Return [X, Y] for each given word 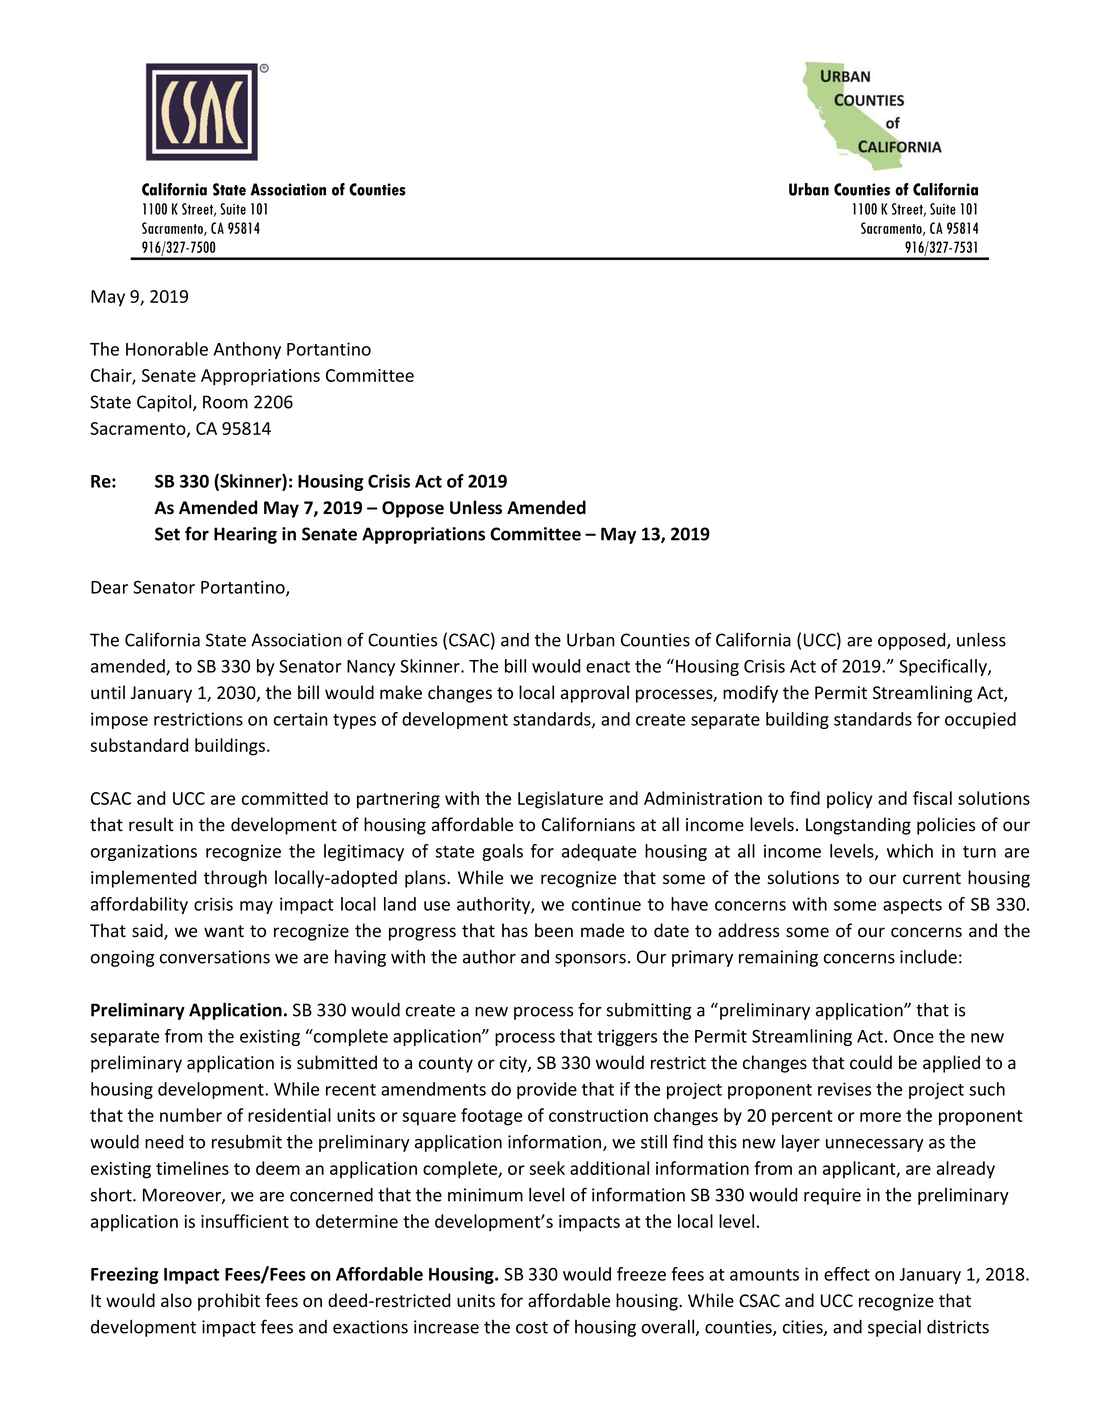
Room [225, 402]
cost [532, 1327]
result [151, 824]
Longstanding [858, 826]
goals [502, 852]
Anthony [247, 350]
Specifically [944, 667]
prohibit [229, 1302]
